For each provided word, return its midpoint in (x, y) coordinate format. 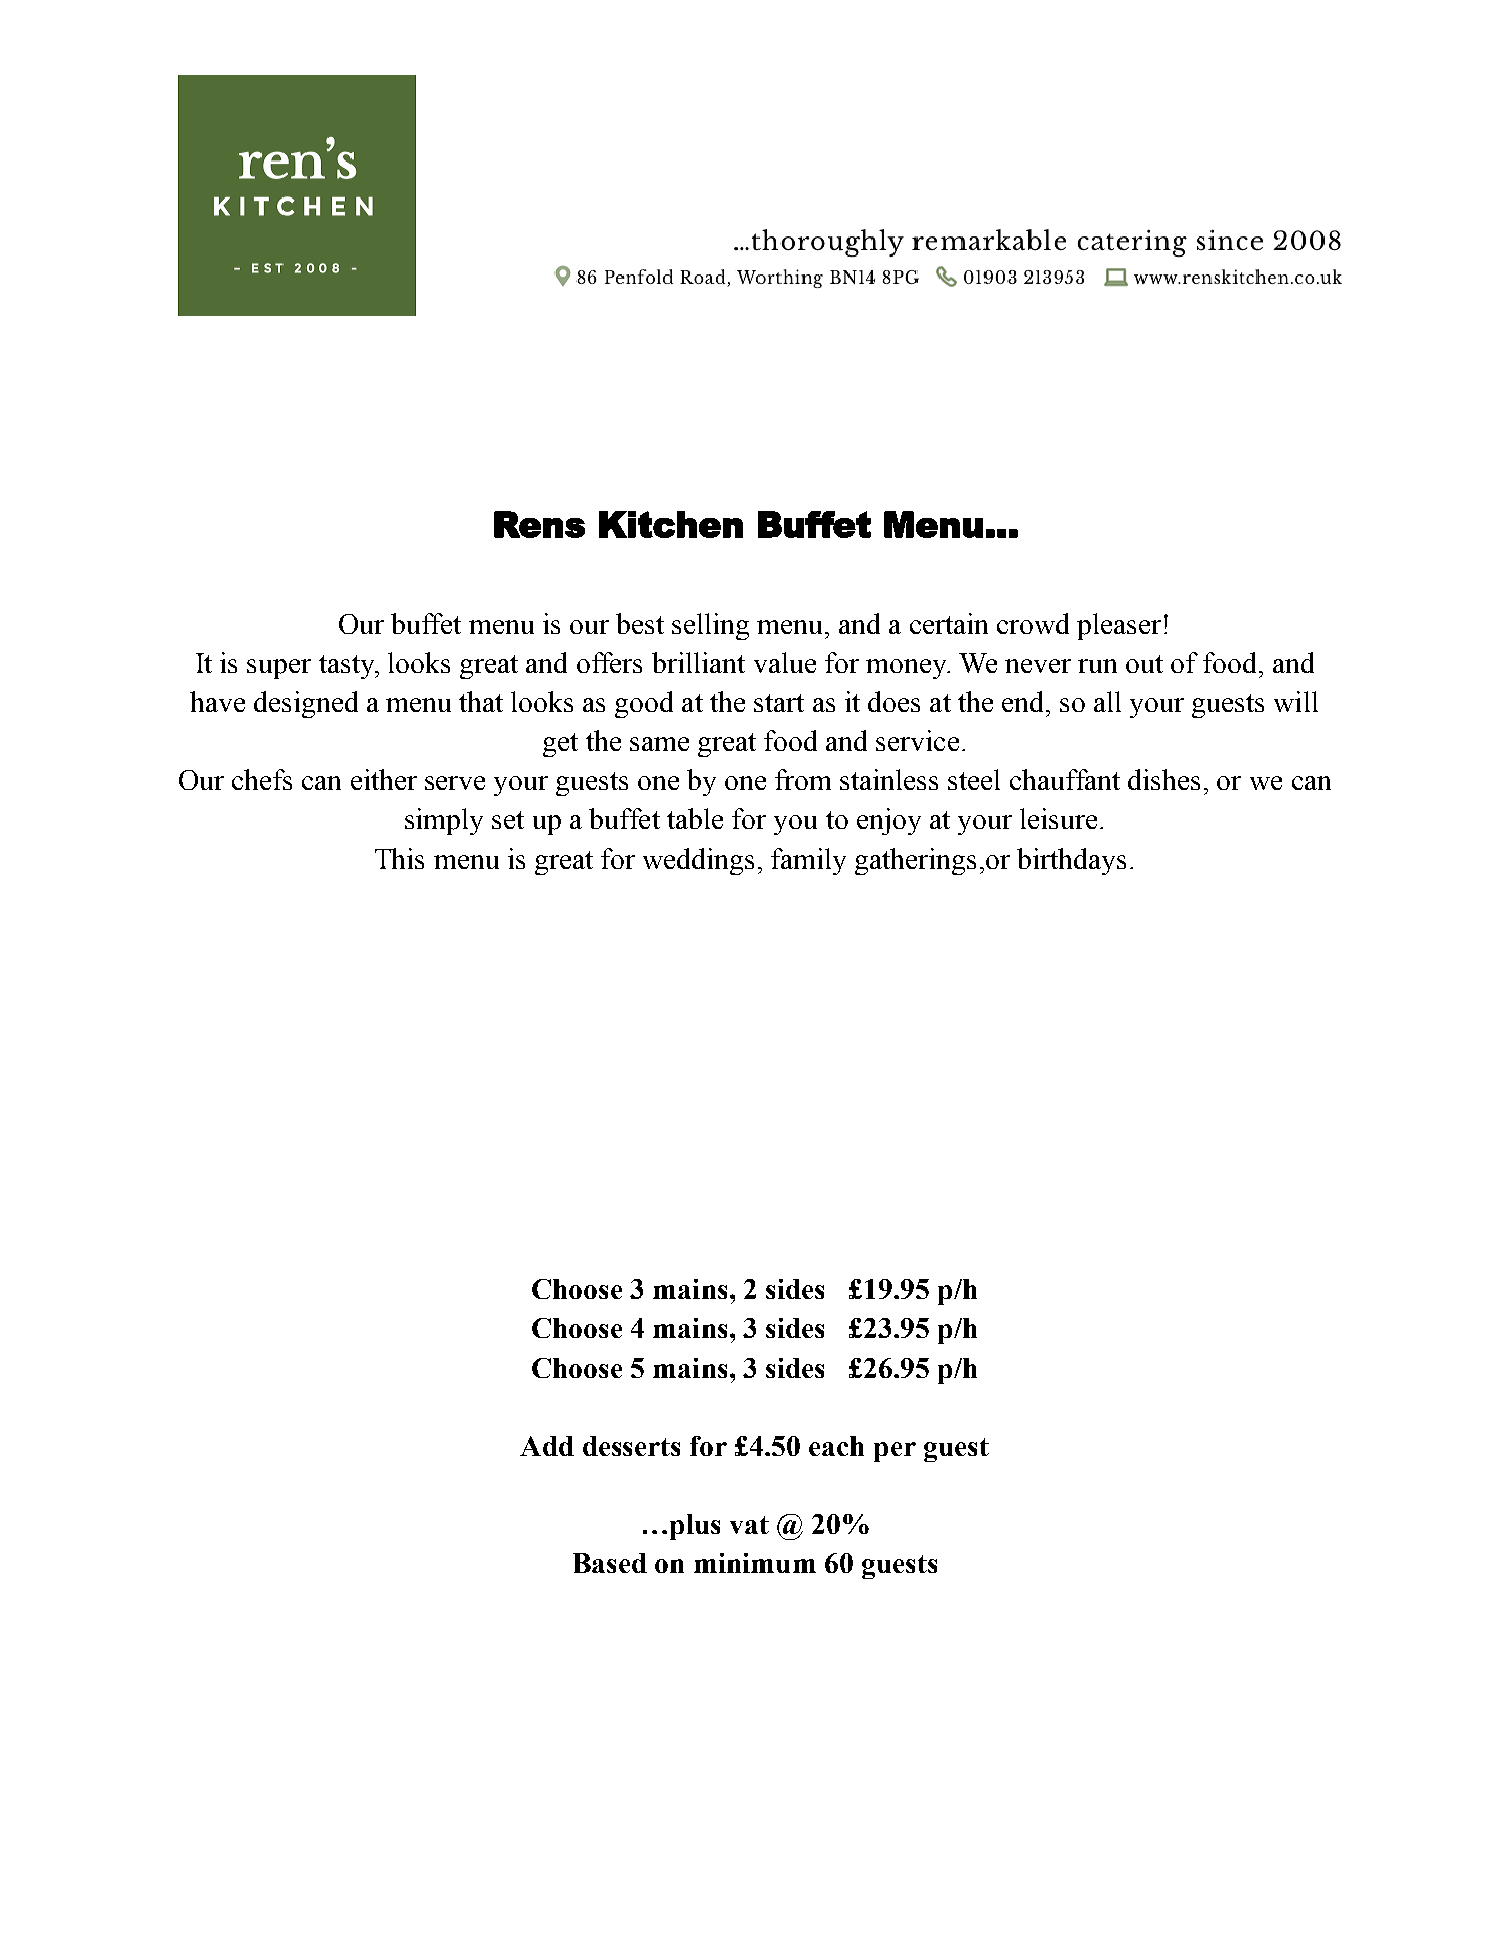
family (808, 861)
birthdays (1071, 861)
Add (547, 1446)
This (399, 858)
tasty (348, 667)
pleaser (1119, 626)
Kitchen (671, 524)
